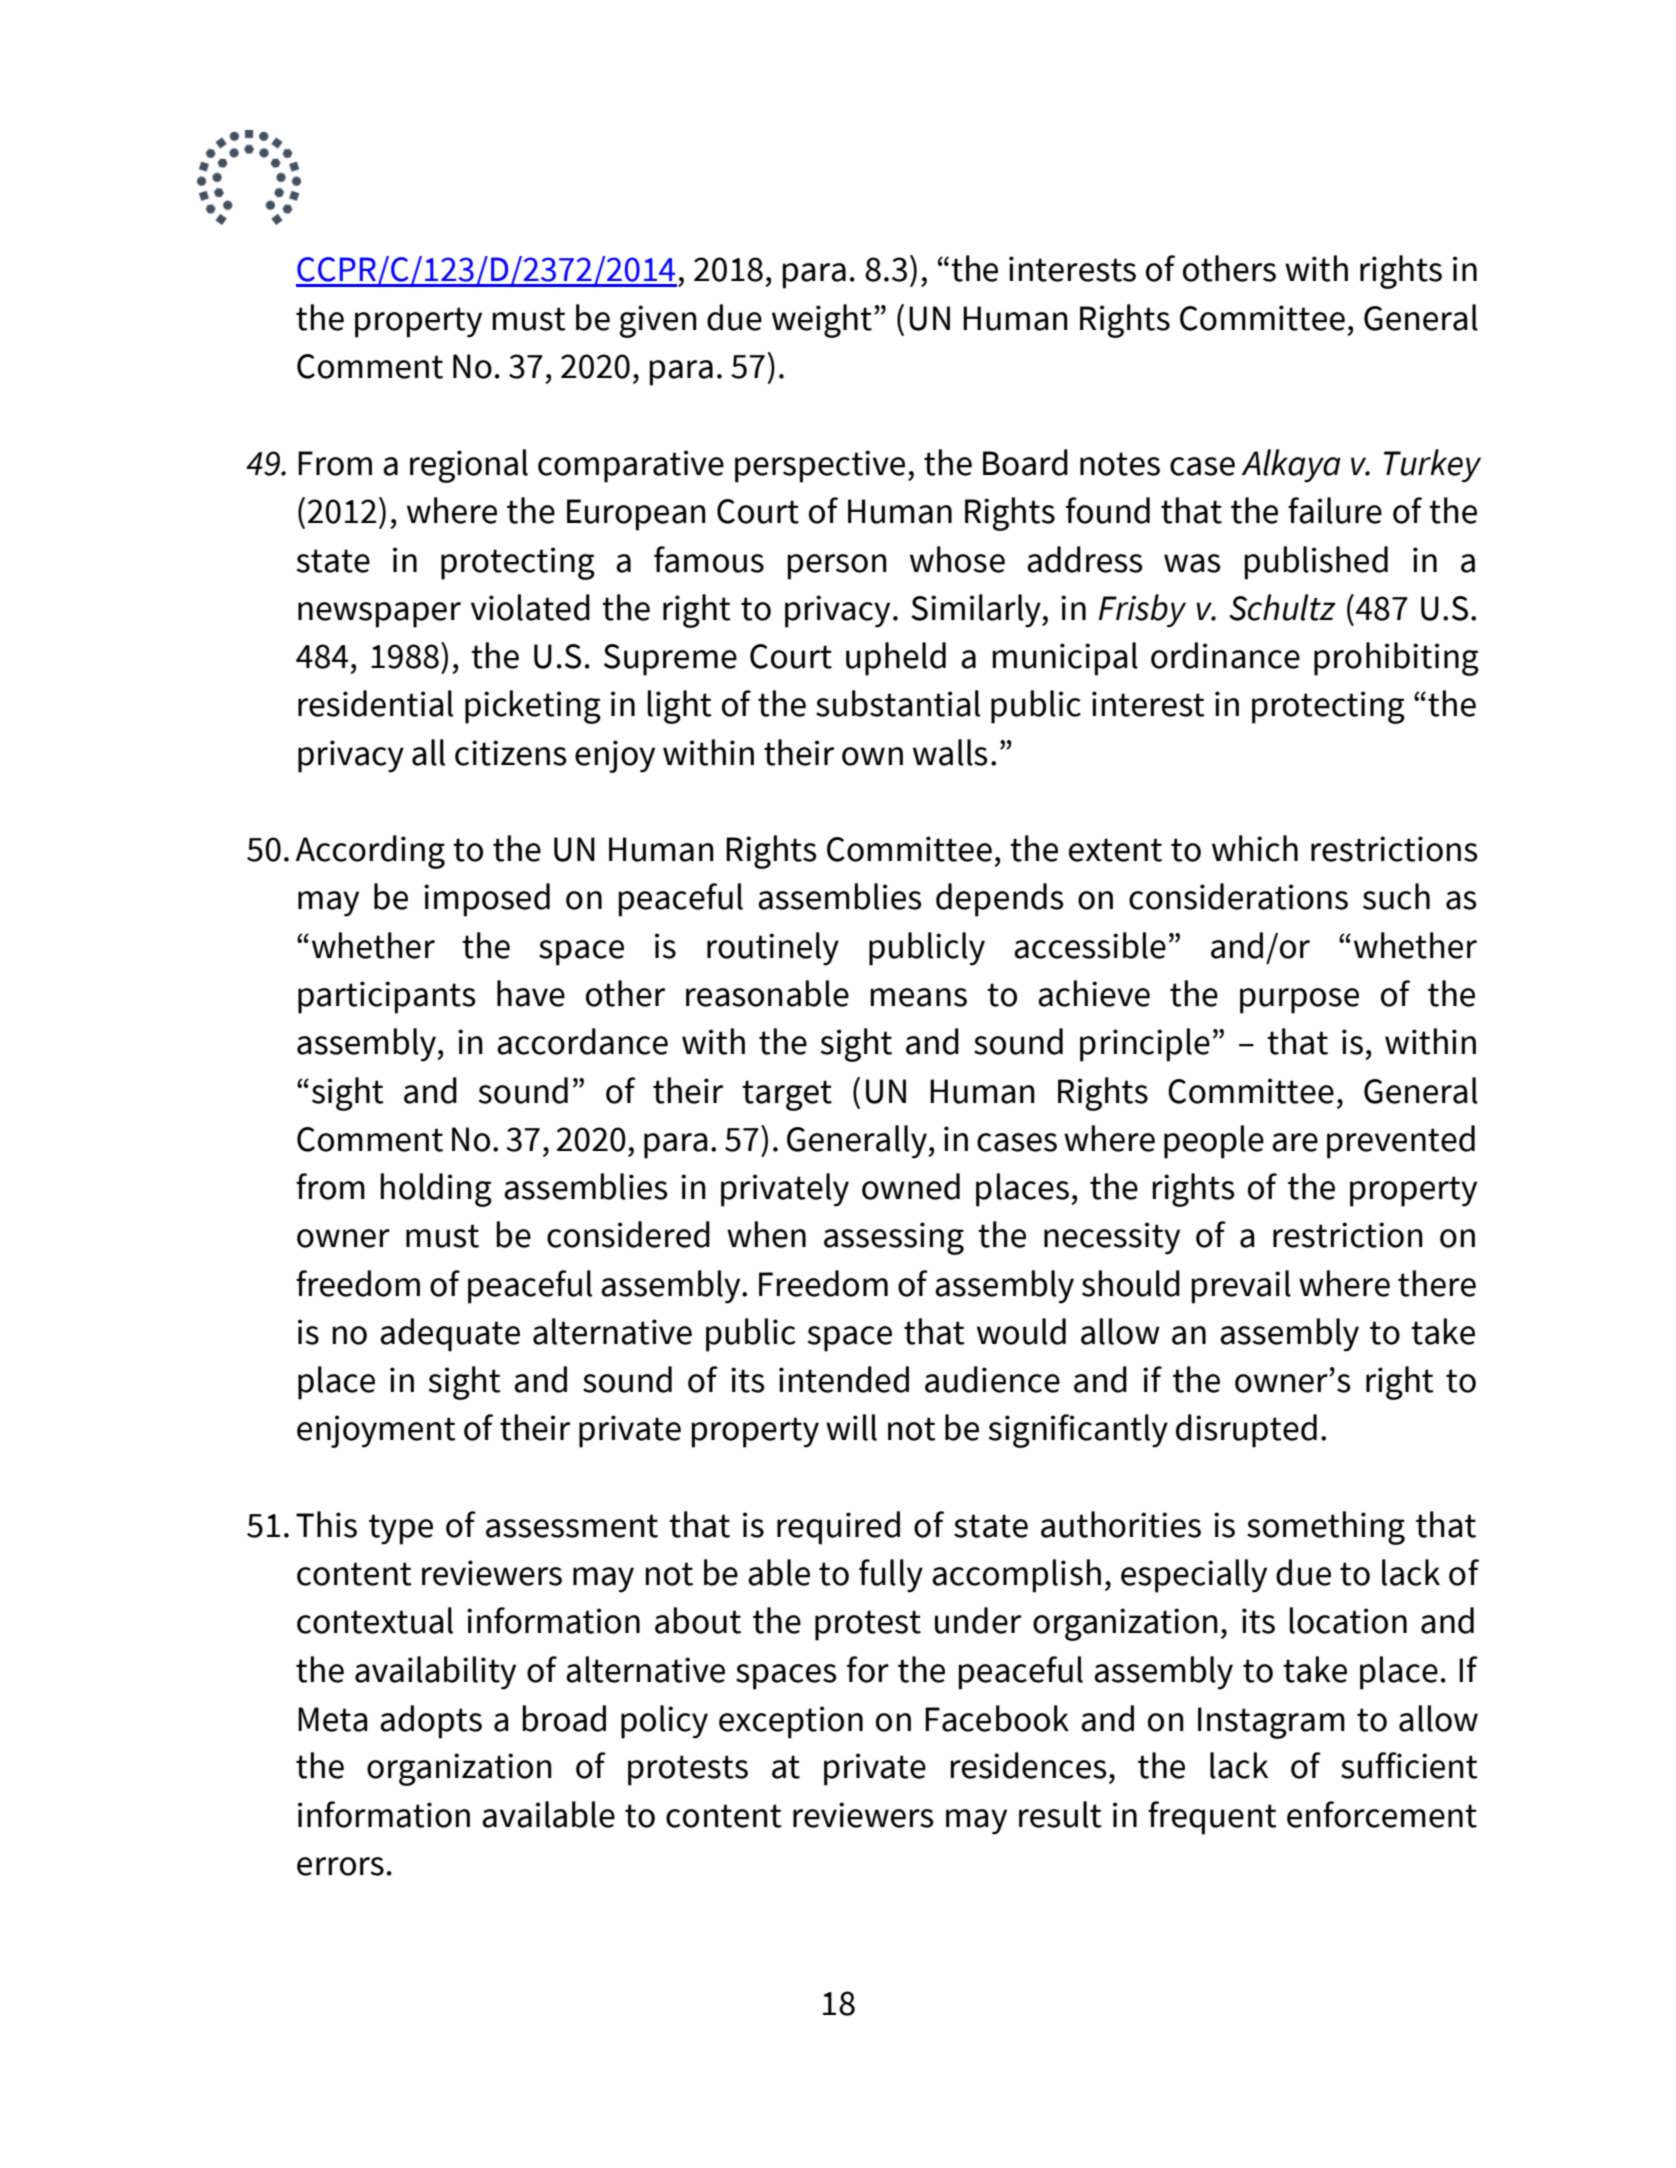  What do you see at coordinates (1432, 466) in the screenshot?
I see `Turkey` at bounding box center [1432, 466].
